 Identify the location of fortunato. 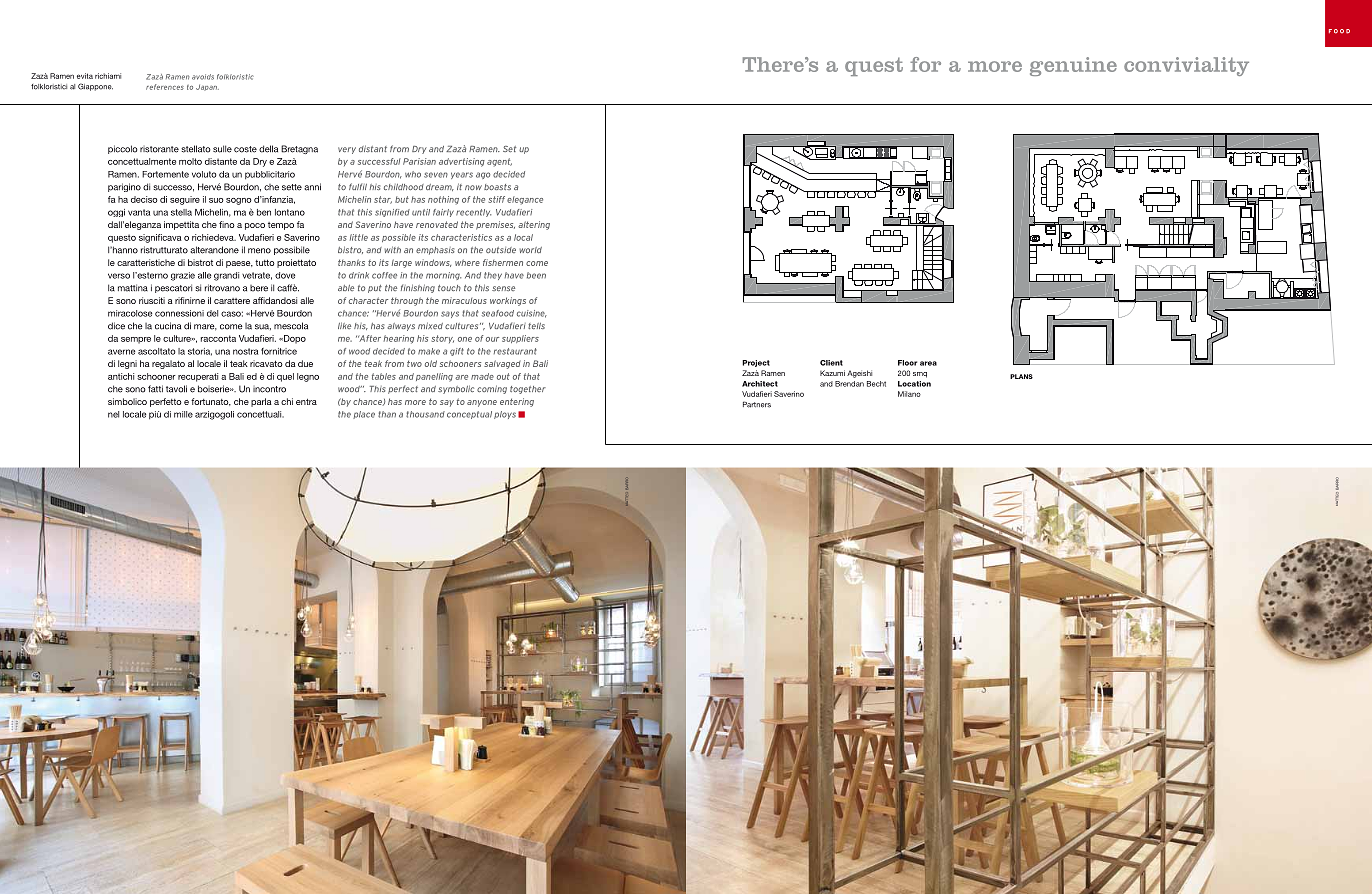
(211, 402).
